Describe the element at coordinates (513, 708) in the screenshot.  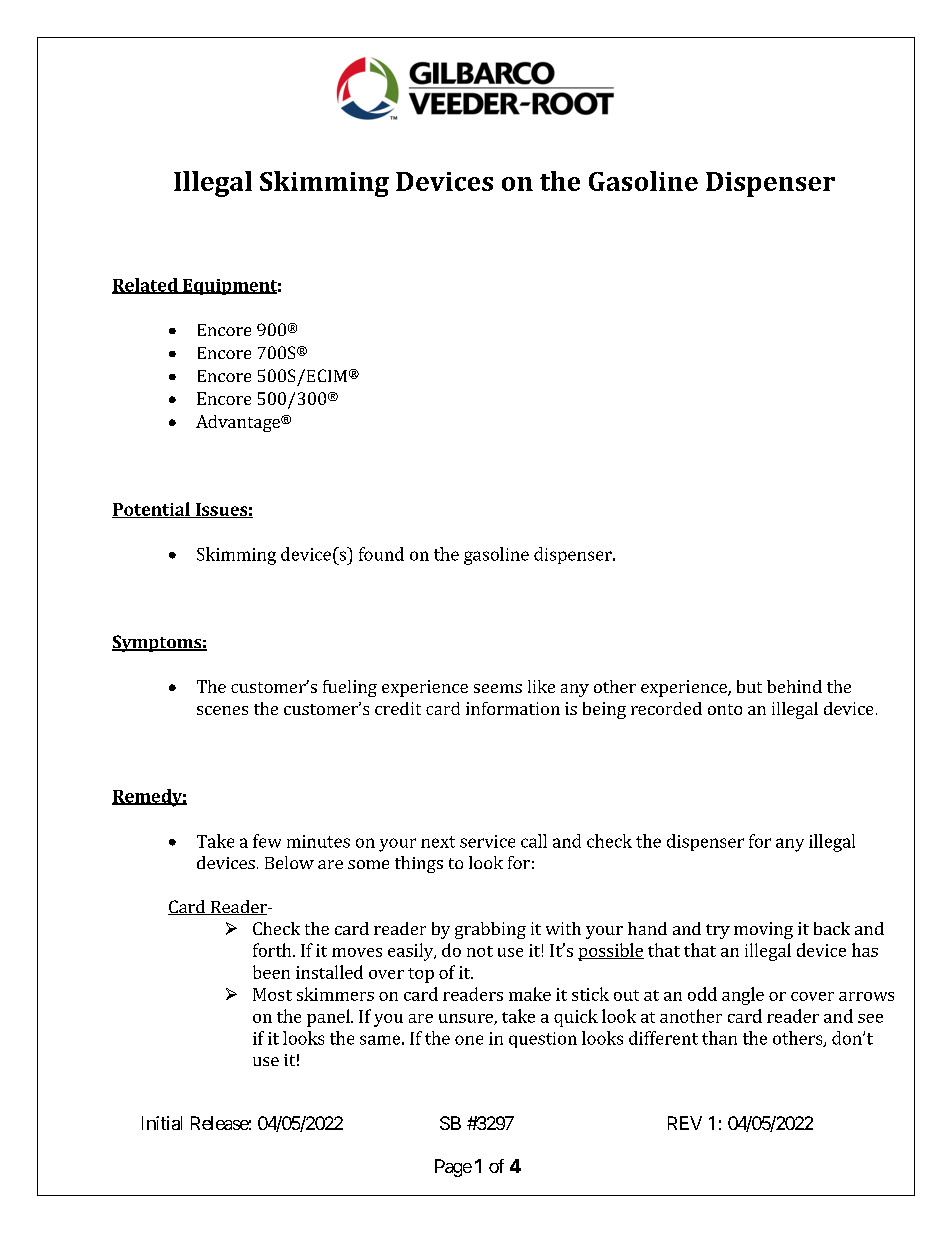
I see `information` at that location.
